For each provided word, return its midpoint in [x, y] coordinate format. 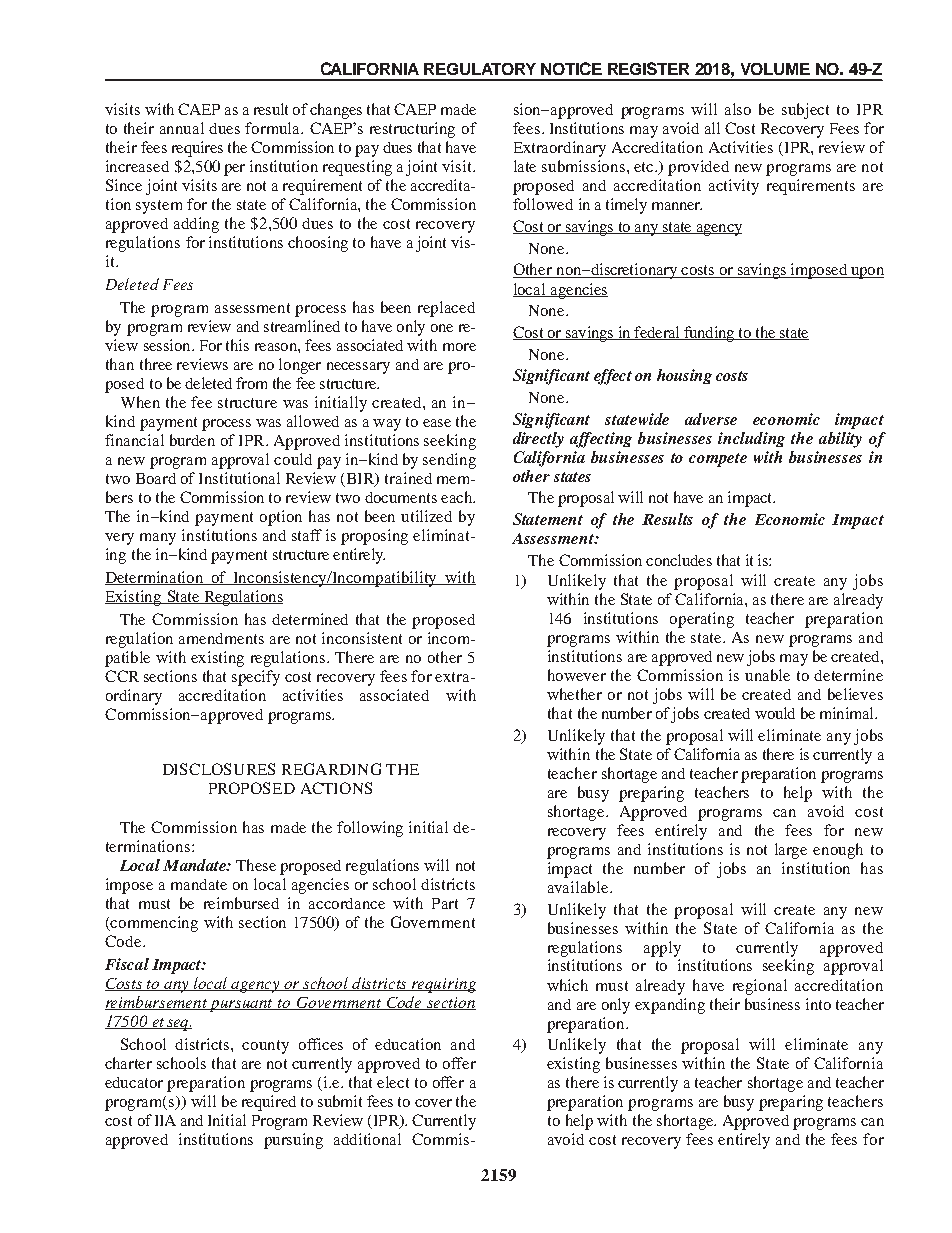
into [818, 1004]
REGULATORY [480, 69]
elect [393, 1082]
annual [182, 128]
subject [805, 111]
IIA [165, 1120]
